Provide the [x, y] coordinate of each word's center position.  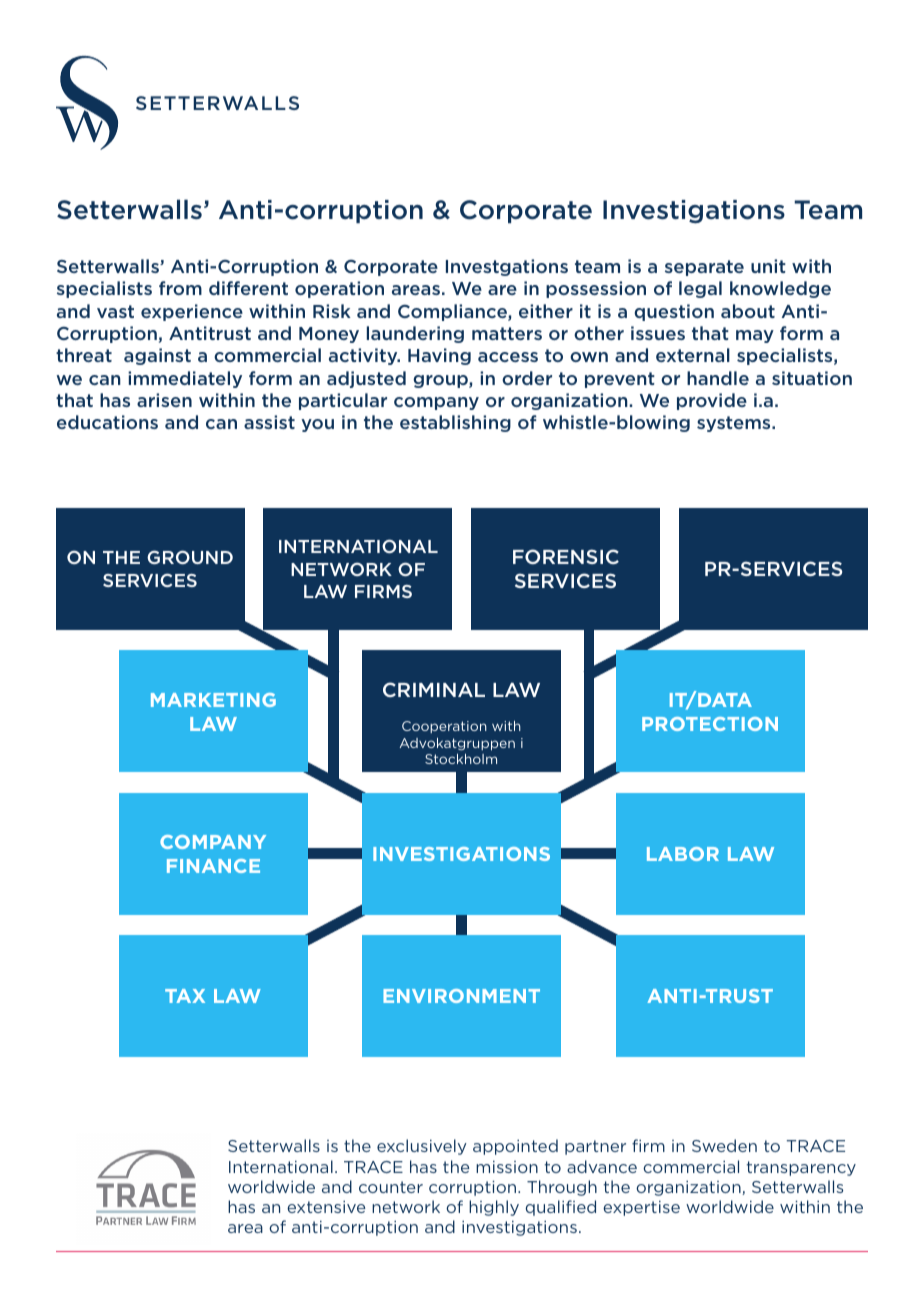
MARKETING [213, 700]
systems [735, 424]
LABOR [683, 854]
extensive [326, 1207]
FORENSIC [566, 556]
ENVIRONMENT [461, 996]
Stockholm [461, 759]
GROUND [190, 557]
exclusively [422, 1147]
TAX [185, 996]
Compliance [453, 312]
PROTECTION [710, 724]
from [180, 288]
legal [700, 289]
